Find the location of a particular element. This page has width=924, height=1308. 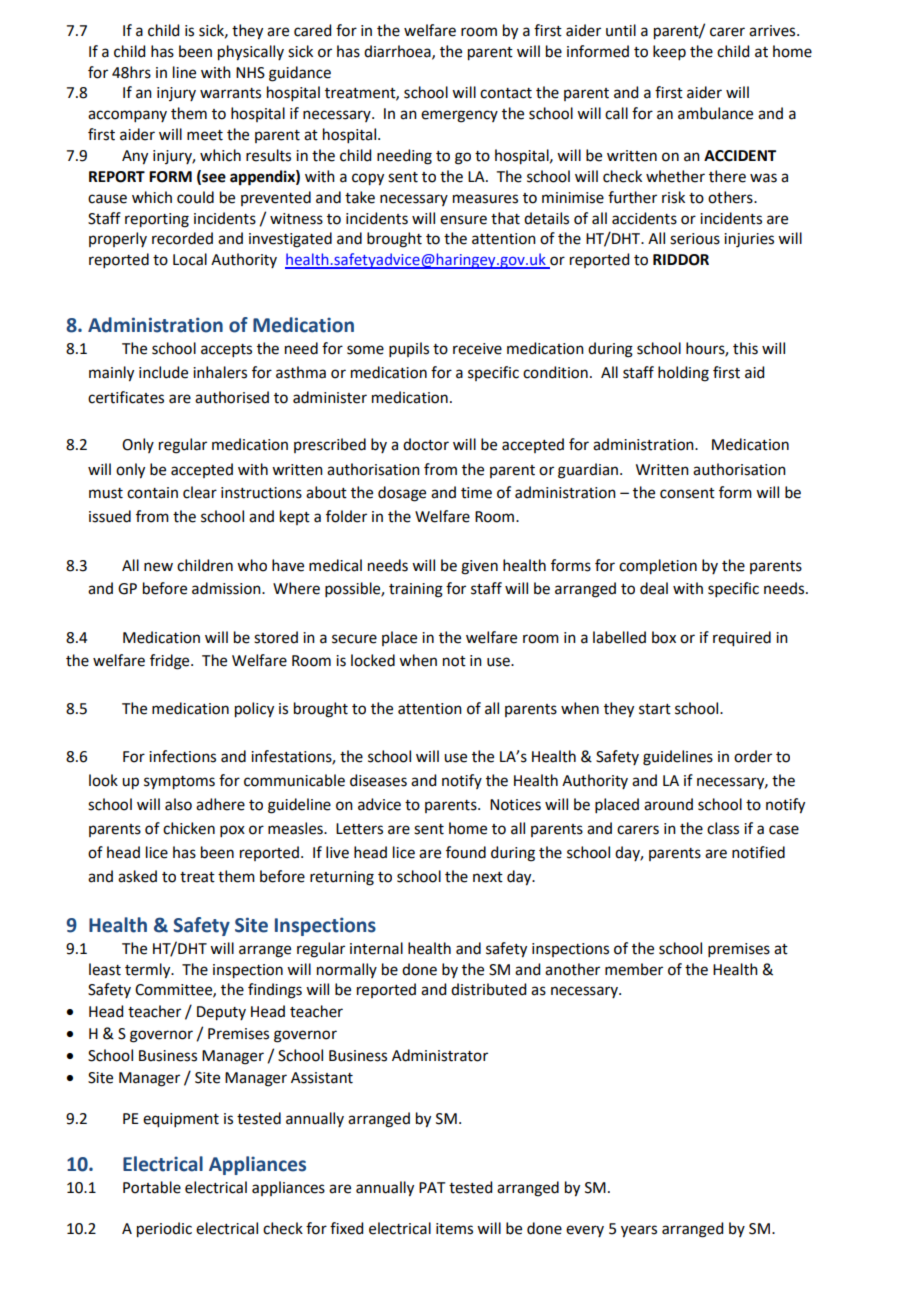

asked is located at coordinates (137, 876).
